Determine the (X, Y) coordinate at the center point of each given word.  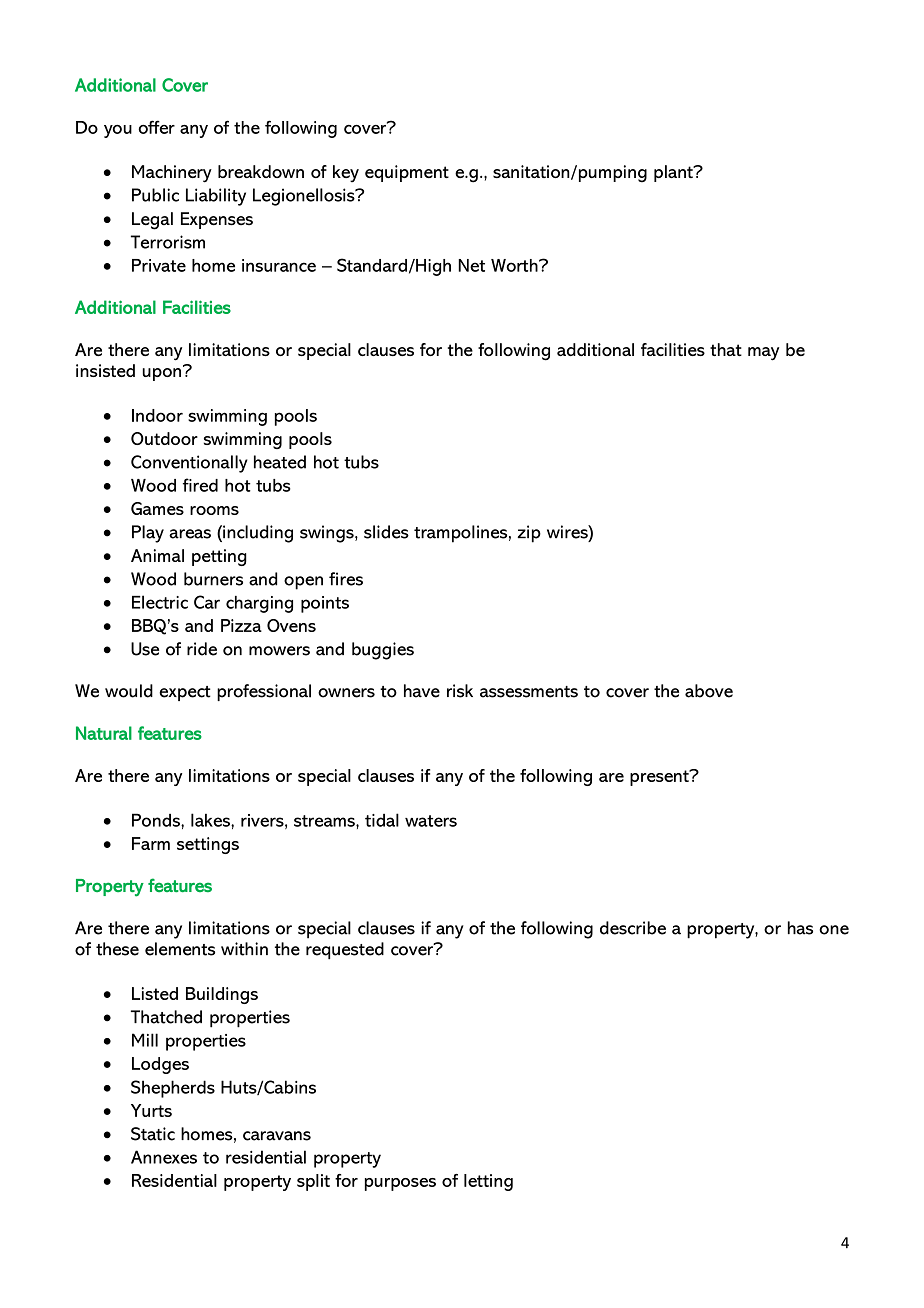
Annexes (164, 1157)
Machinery (172, 174)
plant (674, 173)
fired (200, 485)
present (660, 777)
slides (386, 532)
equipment (407, 173)
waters (431, 821)
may (763, 354)
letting (488, 1182)
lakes (211, 820)
